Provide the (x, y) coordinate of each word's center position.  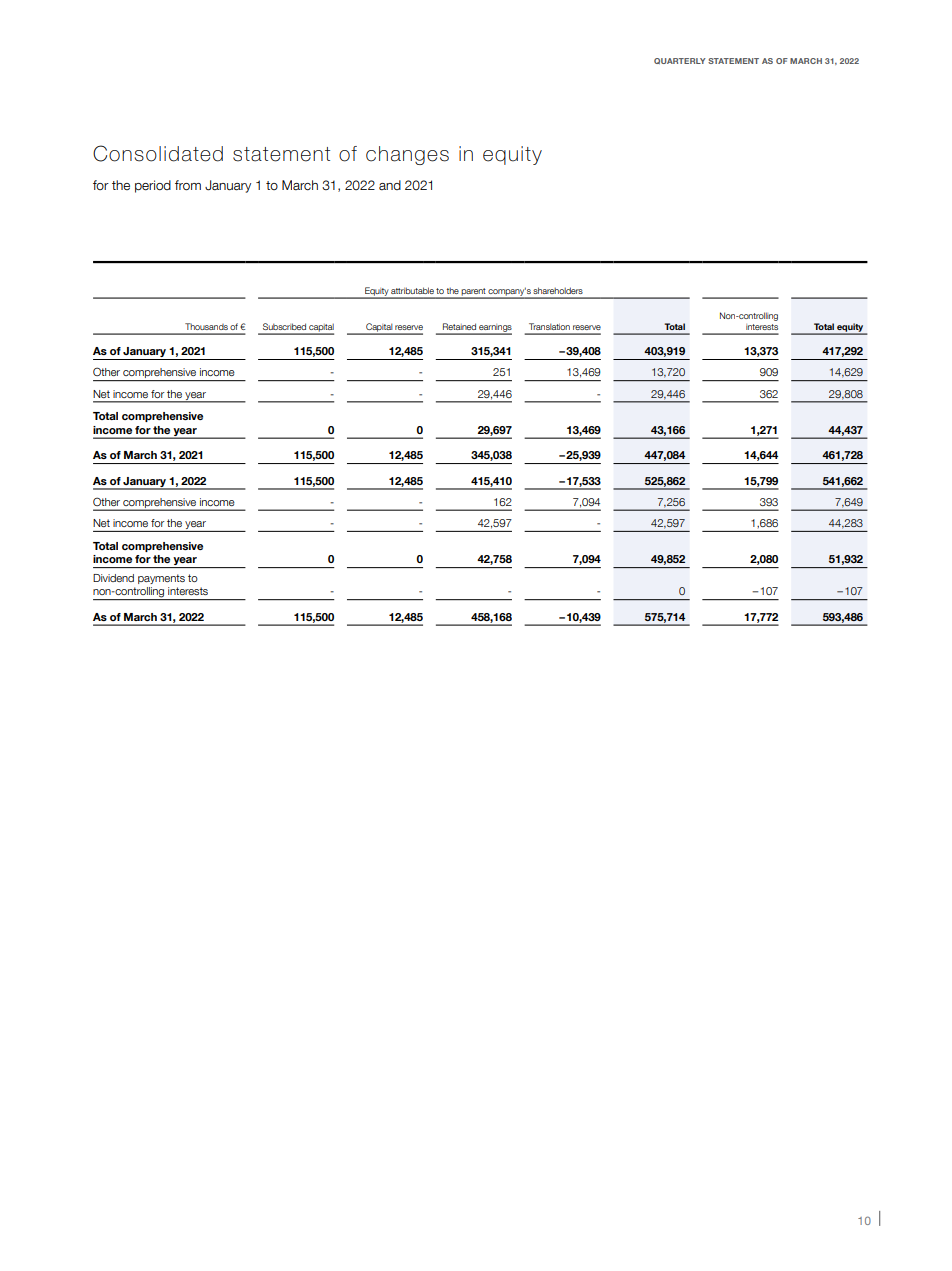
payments (161, 579)
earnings (494, 329)
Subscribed (284, 326)
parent (474, 293)
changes (407, 155)
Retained (459, 326)
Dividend (113, 578)
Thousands (206, 326)
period (153, 186)
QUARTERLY (680, 61)
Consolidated (158, 153)
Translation (549, 326)
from (188, 185)
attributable (412, 290)
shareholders (558, 290)
